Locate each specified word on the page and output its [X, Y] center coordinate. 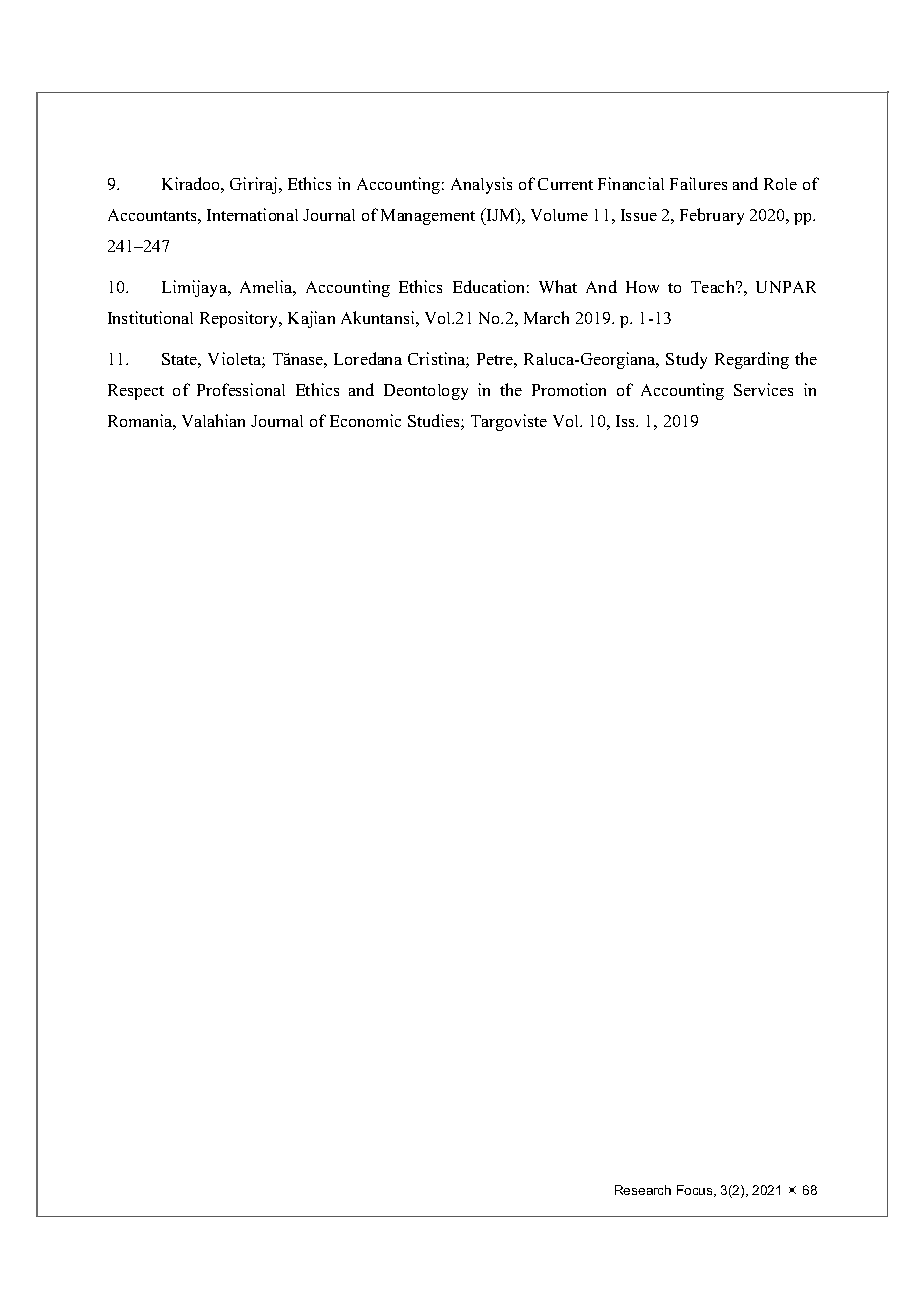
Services [763, 389]
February [712, 216]
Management [428, 217]
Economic [365, 420]
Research [643, 1190]
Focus [696, 1191]
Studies [435, 422]
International [252, 214]
